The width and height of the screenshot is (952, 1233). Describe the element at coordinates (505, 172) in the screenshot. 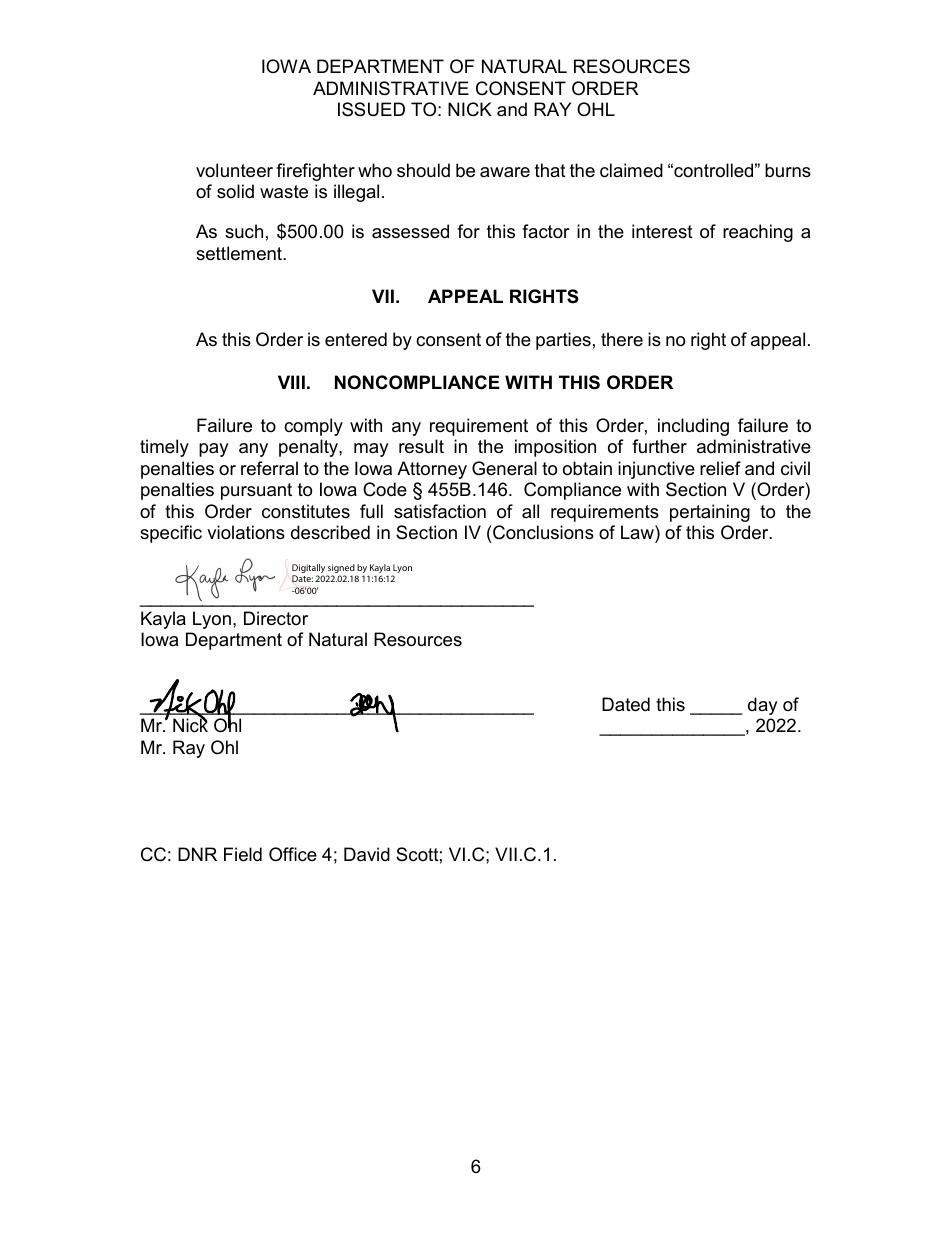

I see `aware` at that location.
